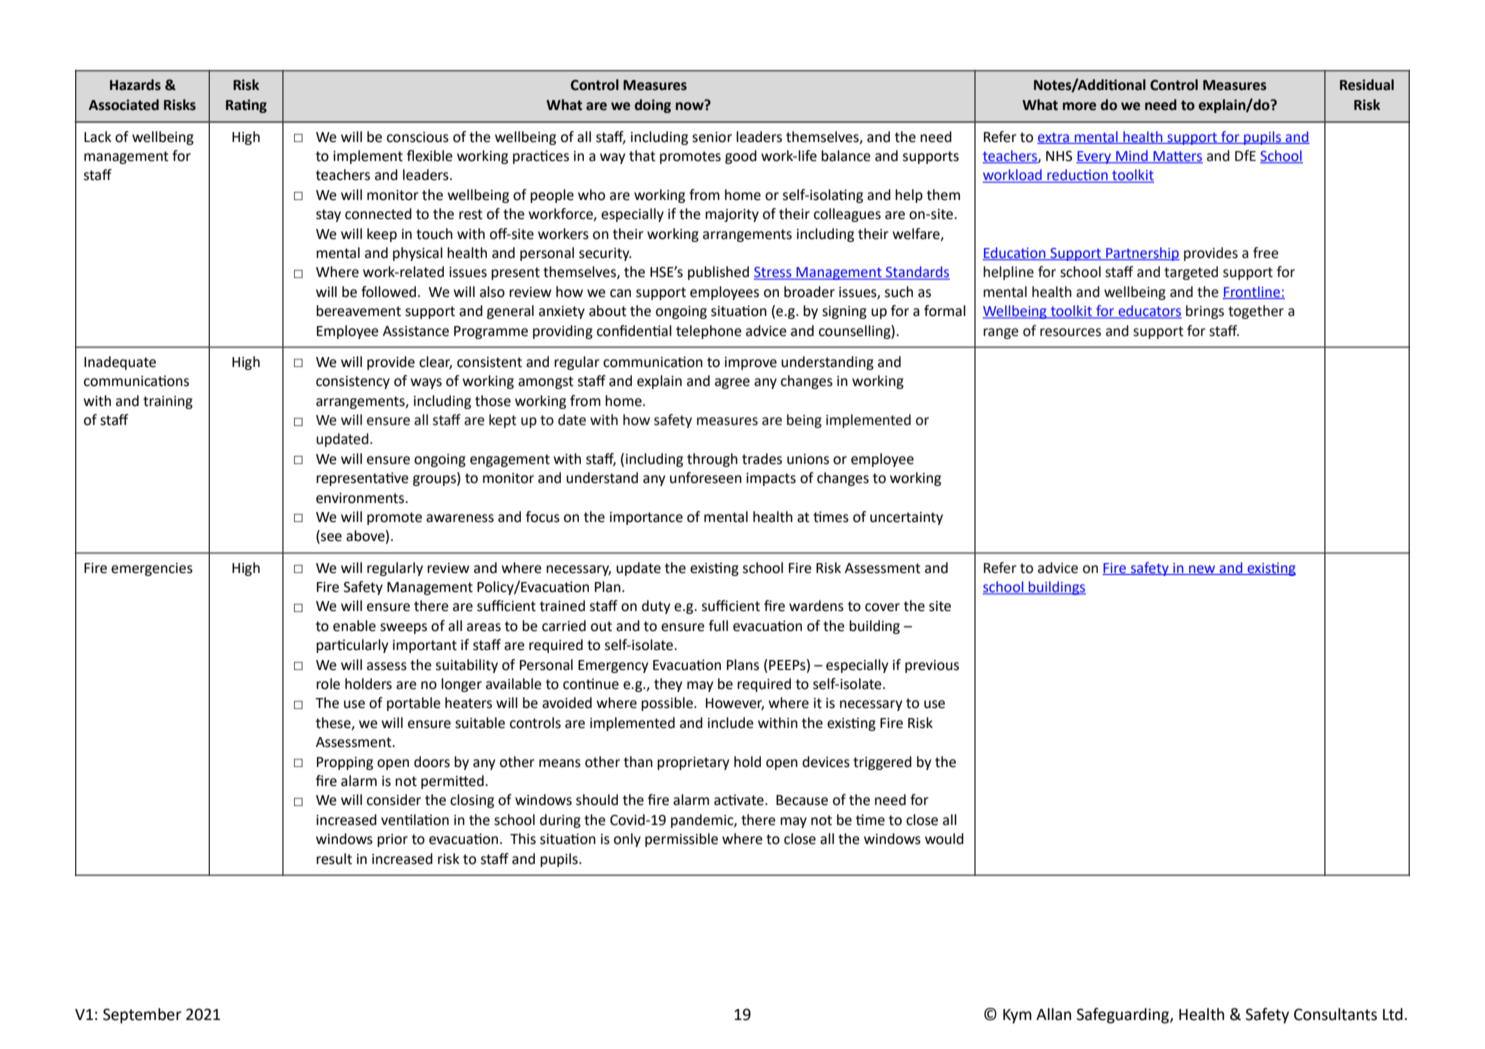 The height and width of the screenshot is (1049, 1485). Describe the element at coordinates (709, 332) in the screenshot. I see `telephone` at that location.
